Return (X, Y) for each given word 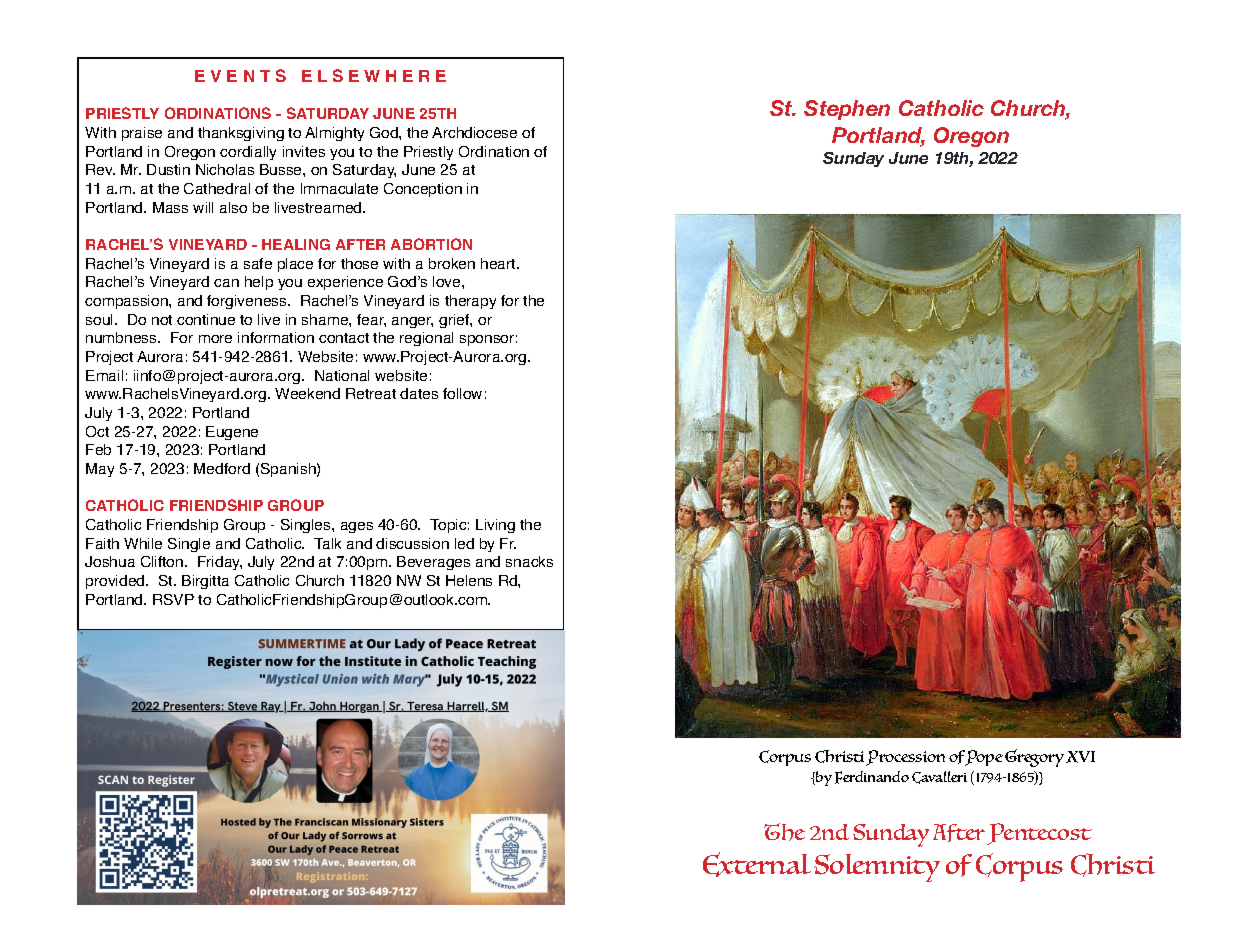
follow (462, 393)
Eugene (232, 433)
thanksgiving (241, 134)
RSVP (173, 599)
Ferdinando (872, 777)
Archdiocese (474, 132)
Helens (469, 580)
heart (499, 263)
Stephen (847, 110)
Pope (982, 758)
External (757, 864)
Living (495, 526)
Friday (220, 563)
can (226, 283)
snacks (529, 561)
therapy (470, 302)
